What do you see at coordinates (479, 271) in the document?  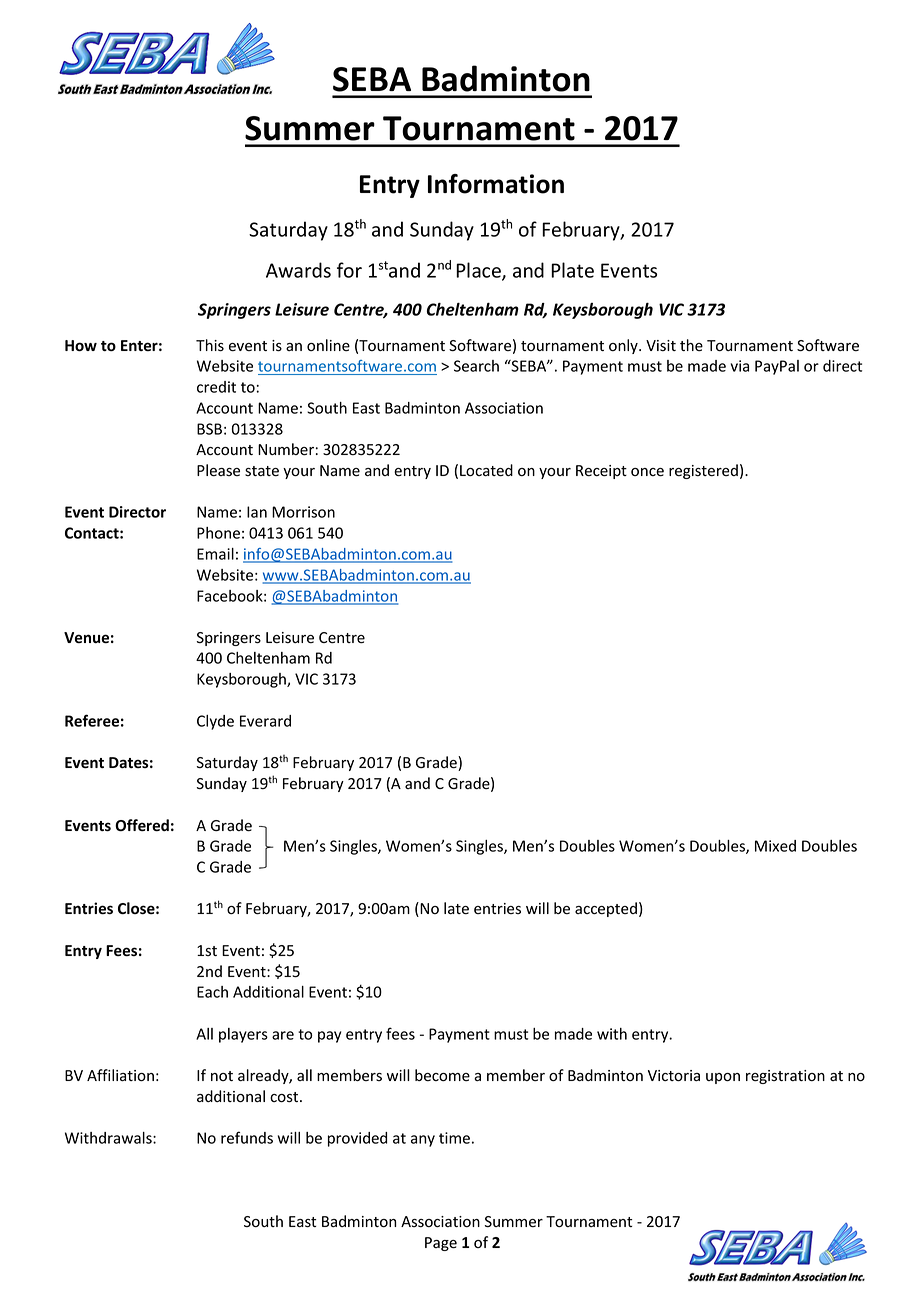 I see `Place` at bounding box center [479, 271].
